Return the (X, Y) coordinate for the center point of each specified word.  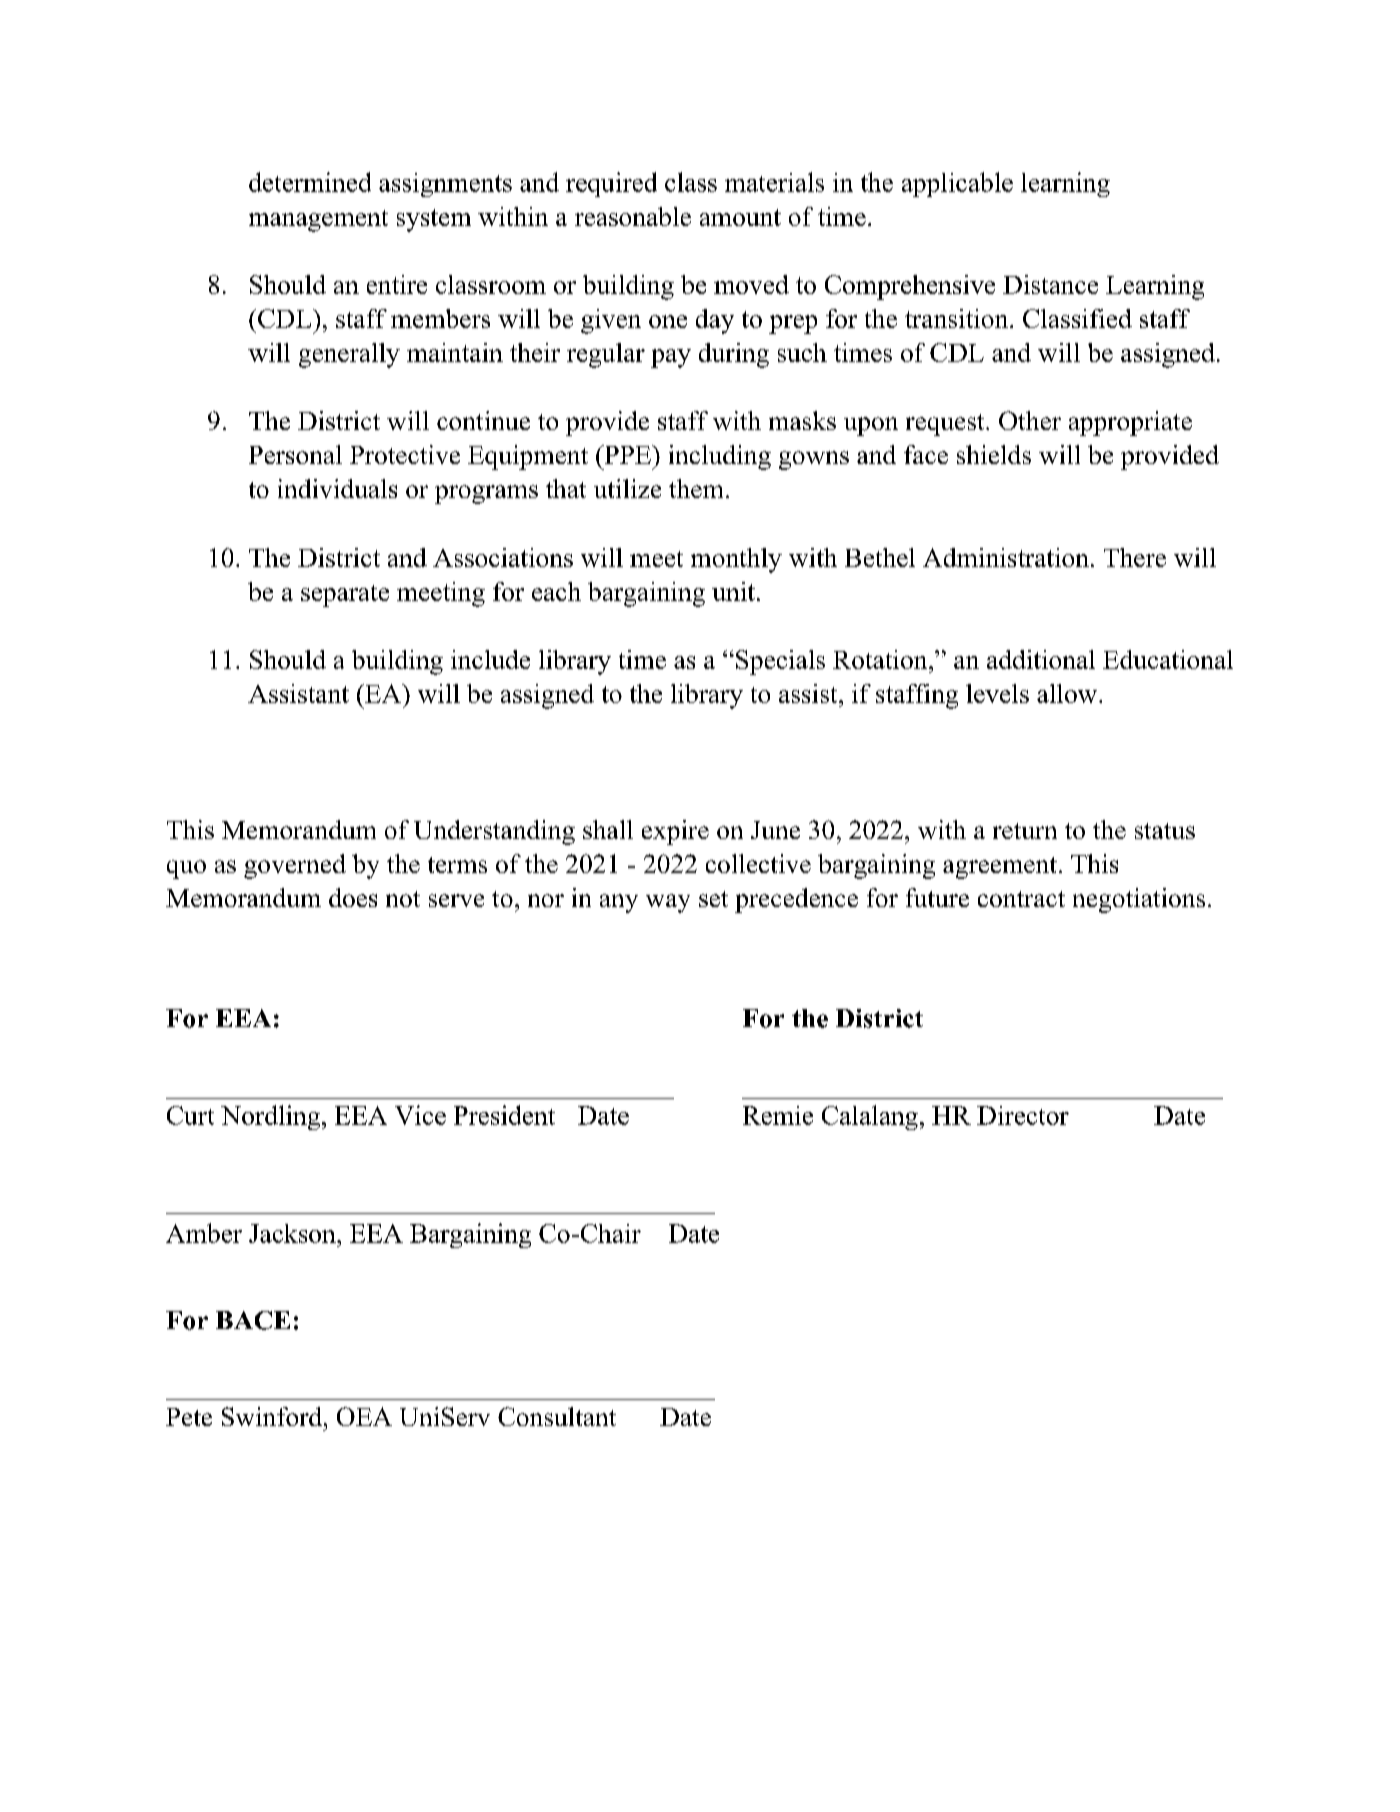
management (318, 221)
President (504, 1115)
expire (675, 832)
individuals (337, 488)
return (1025, 831)
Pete (189, 1417)
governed (295, 866)
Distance (1050, 284)
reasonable (633, 216)
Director (1023, 1115)
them (696, 488)
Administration (1006, 557)
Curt (190, 1115)
